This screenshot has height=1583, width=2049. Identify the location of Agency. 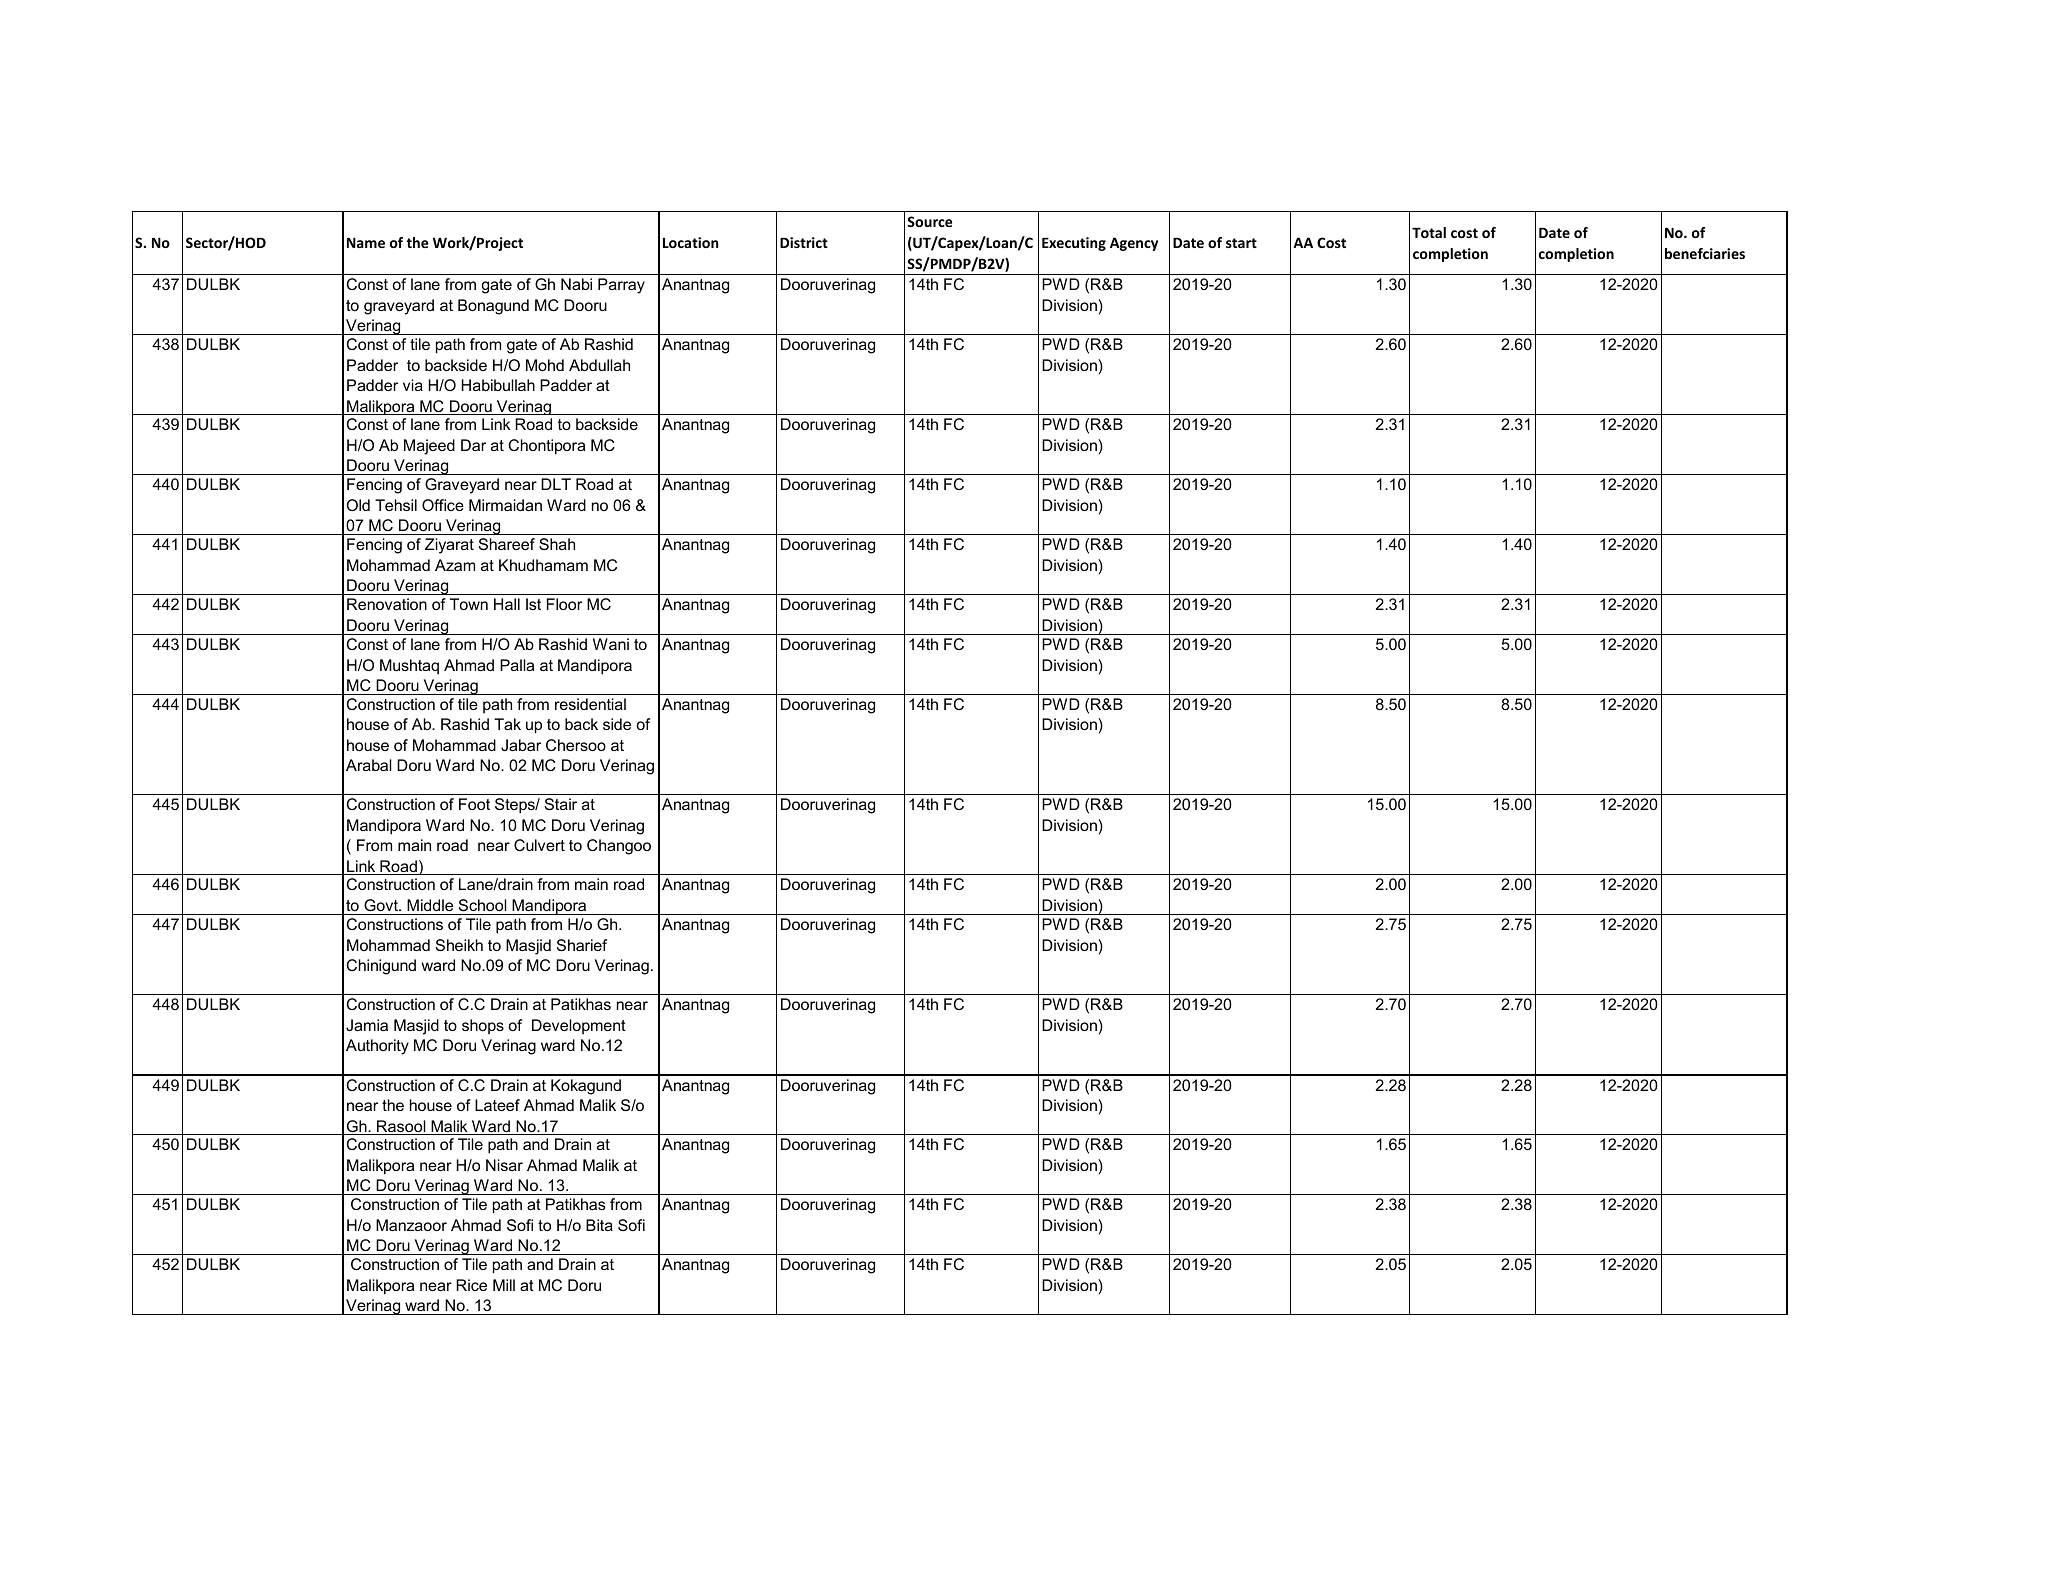
(1134, 244).
